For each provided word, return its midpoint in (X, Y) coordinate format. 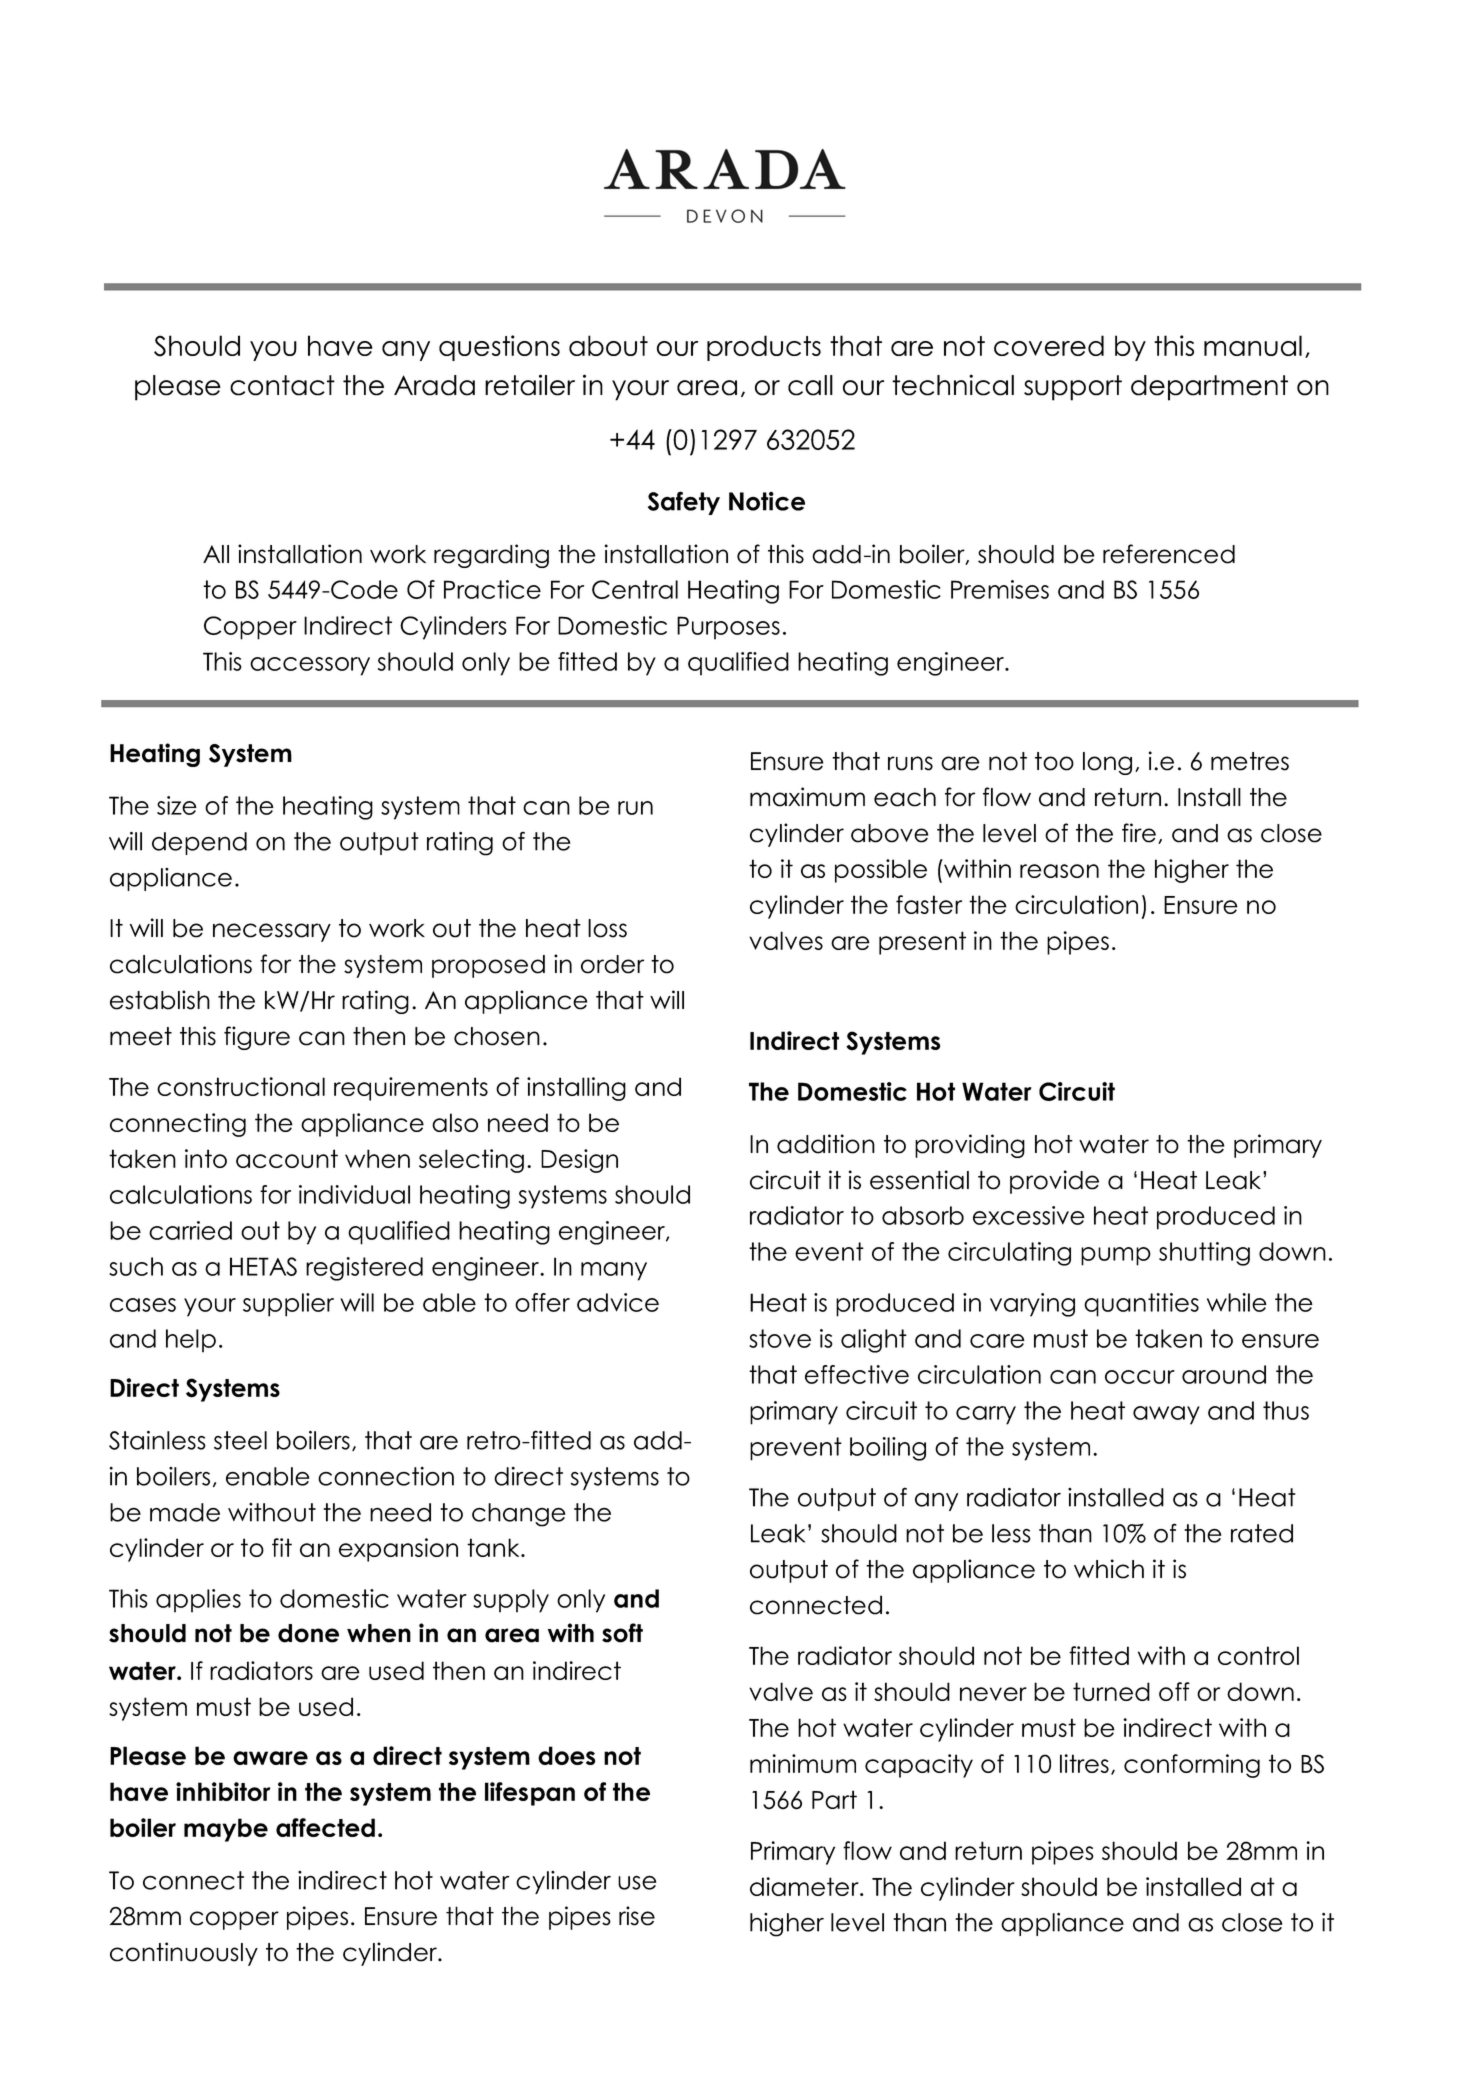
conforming (1192, 1766)
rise (637, 1916)
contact (282, 385)
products (764, 348)
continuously (184, 1954)
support (1073, 388)
